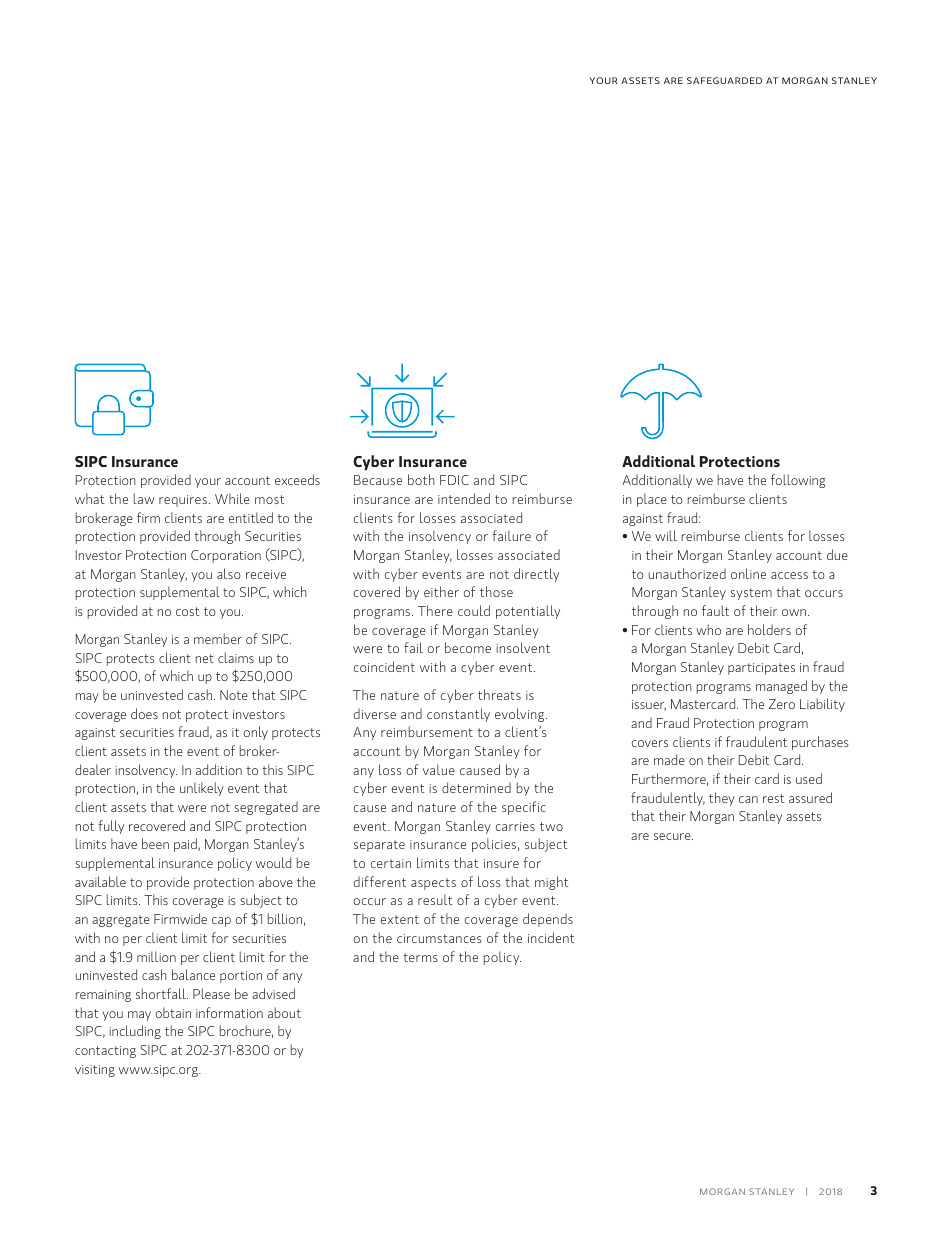 The image size is (952, 1233). Describe the element at coordinates (420, 957) in the page. I see `terms` at that location.
